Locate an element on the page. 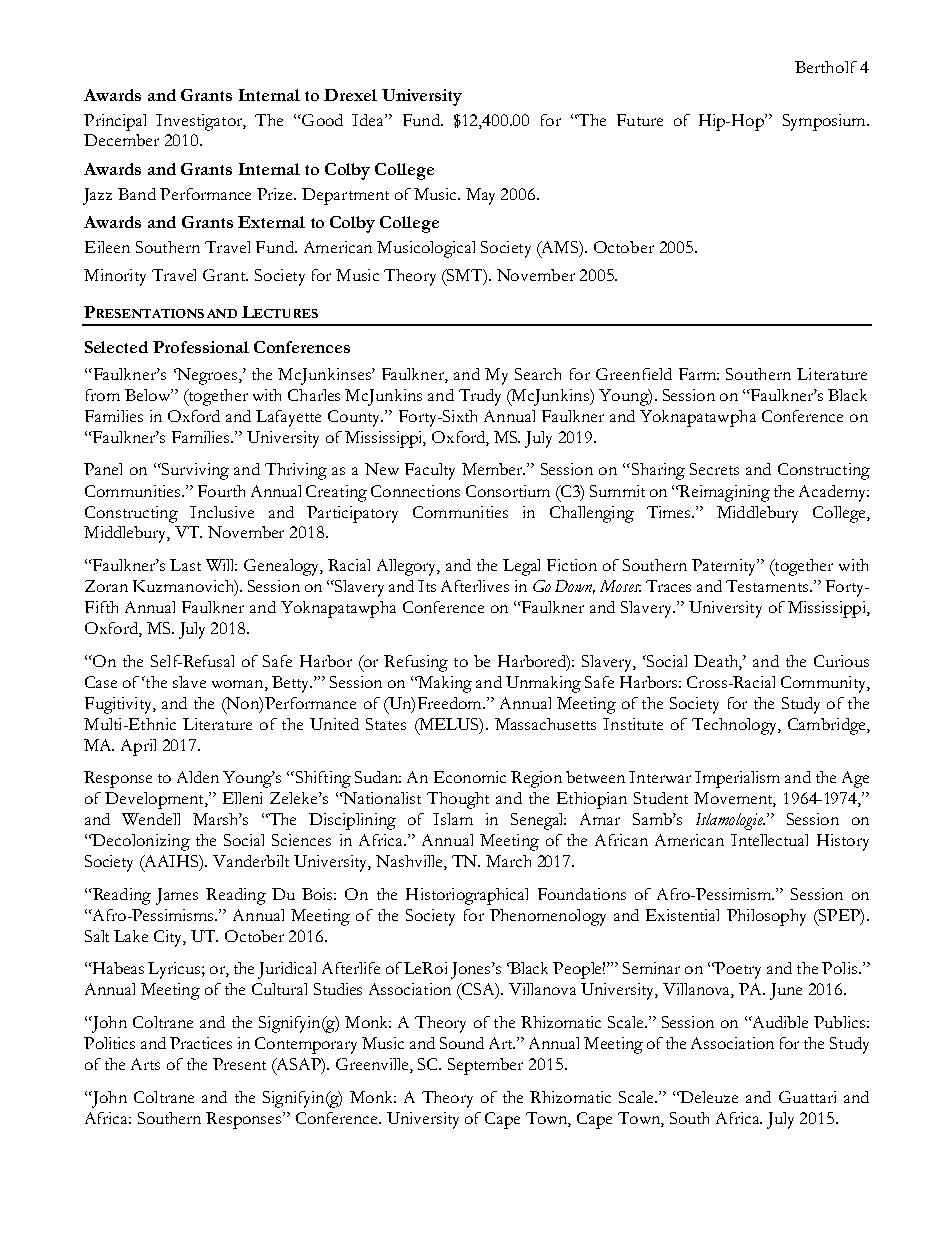 Image resolution: width=952 pixels, height=1233 pixels. December is located at coordinates (121, 140).
